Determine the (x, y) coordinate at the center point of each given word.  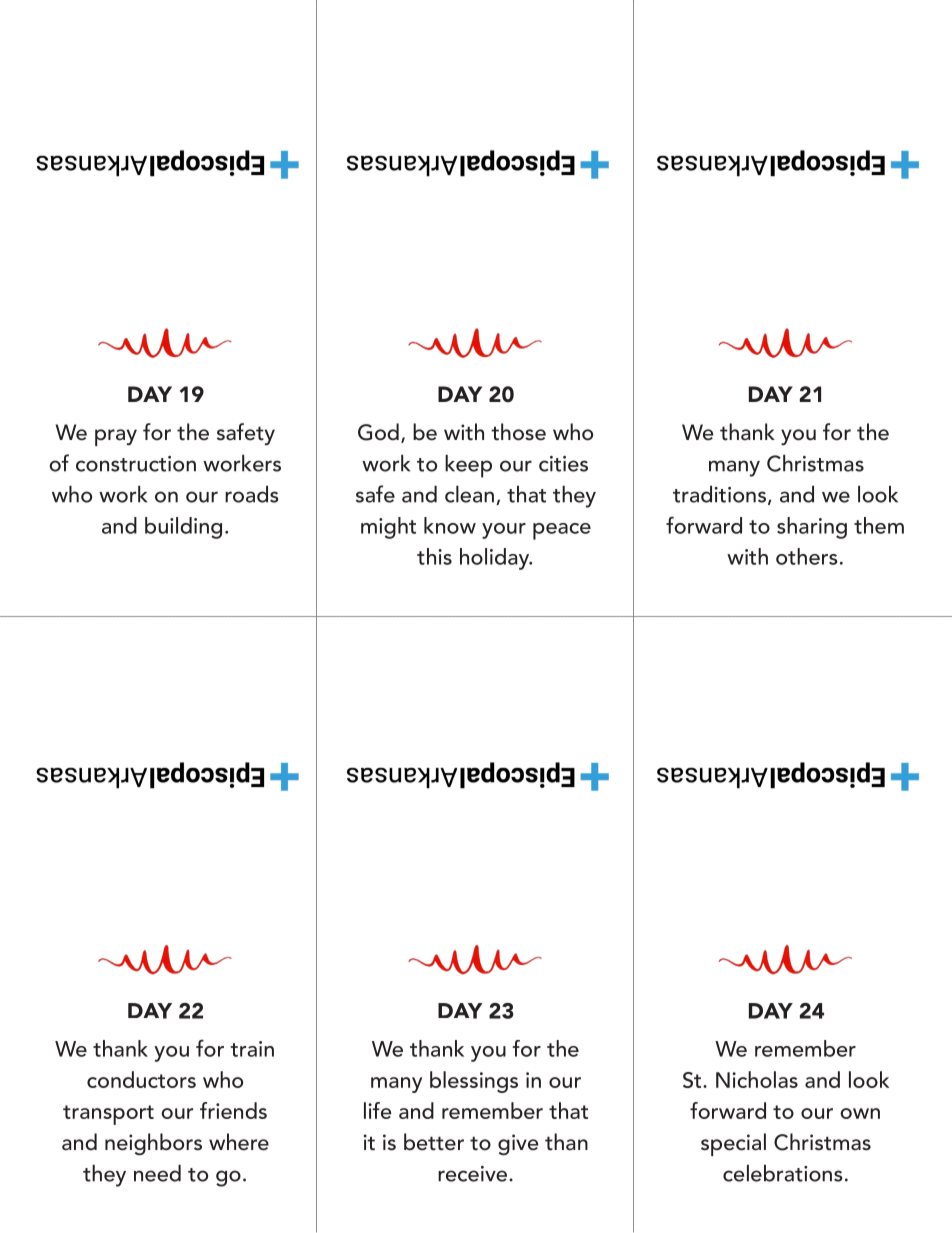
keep (468, 466)
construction (136, 464)
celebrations (783, 1173)
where (239, 1142)
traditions (719, 494)
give (518, 1144)
